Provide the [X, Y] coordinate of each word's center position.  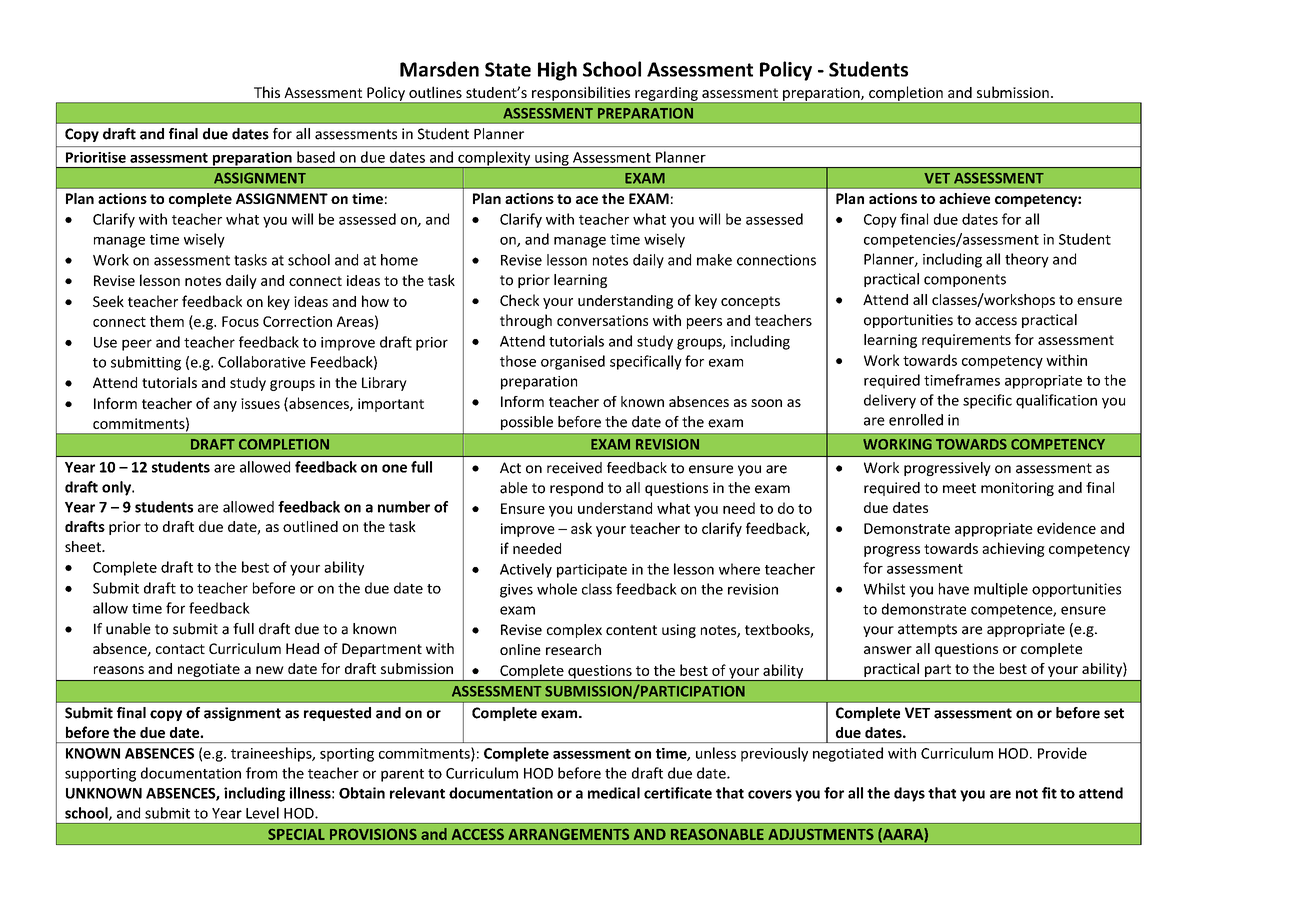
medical [614, 793]
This [267, 92]
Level [262, 813]
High [557, 71]
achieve [964, 198]
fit [1049, 793]
